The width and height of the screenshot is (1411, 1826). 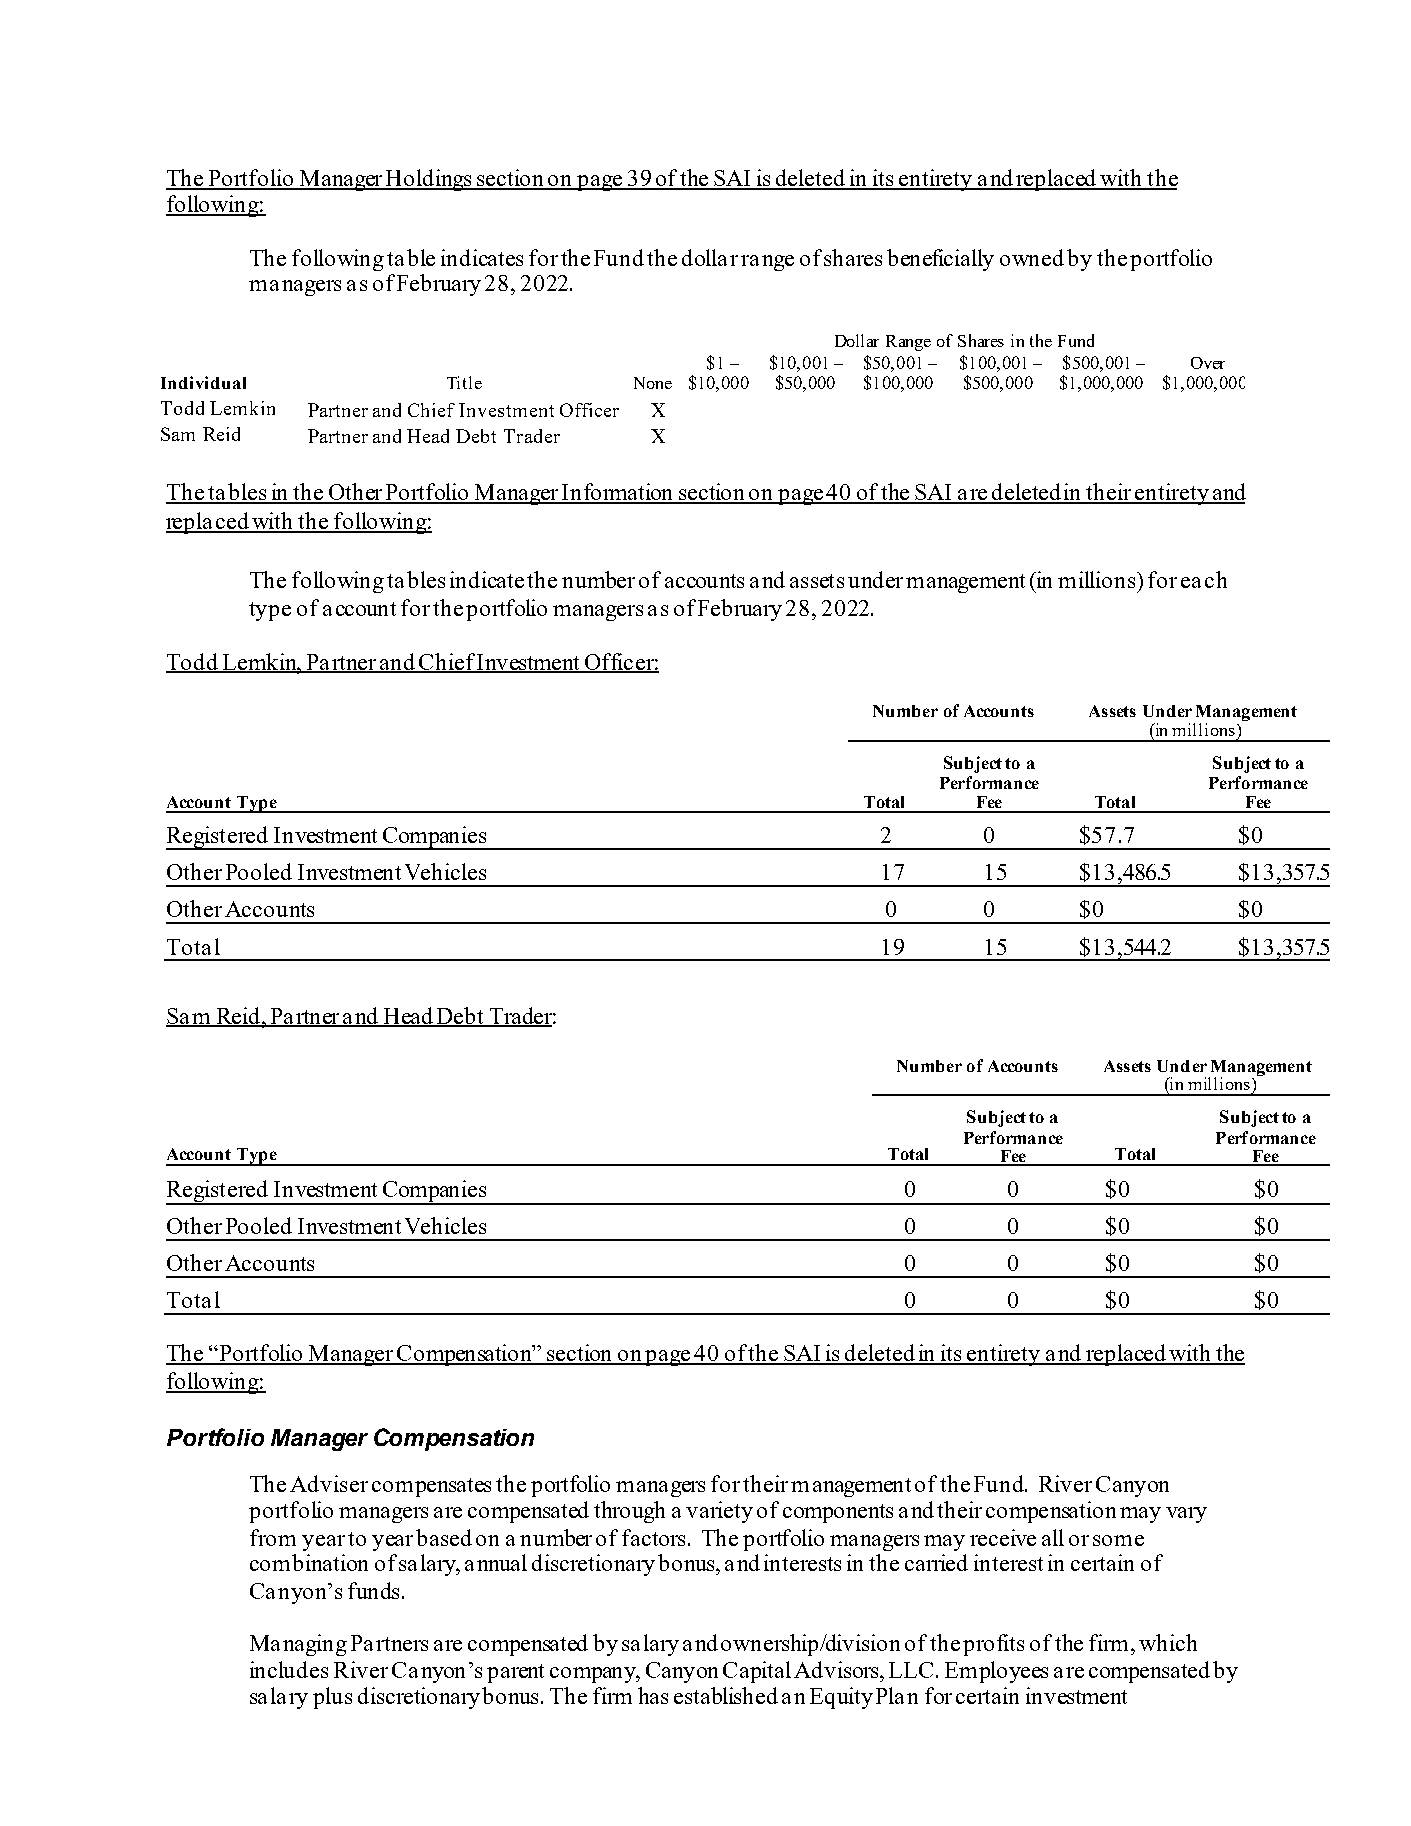 I want to click on some, so click(x=1118, y=1540).
